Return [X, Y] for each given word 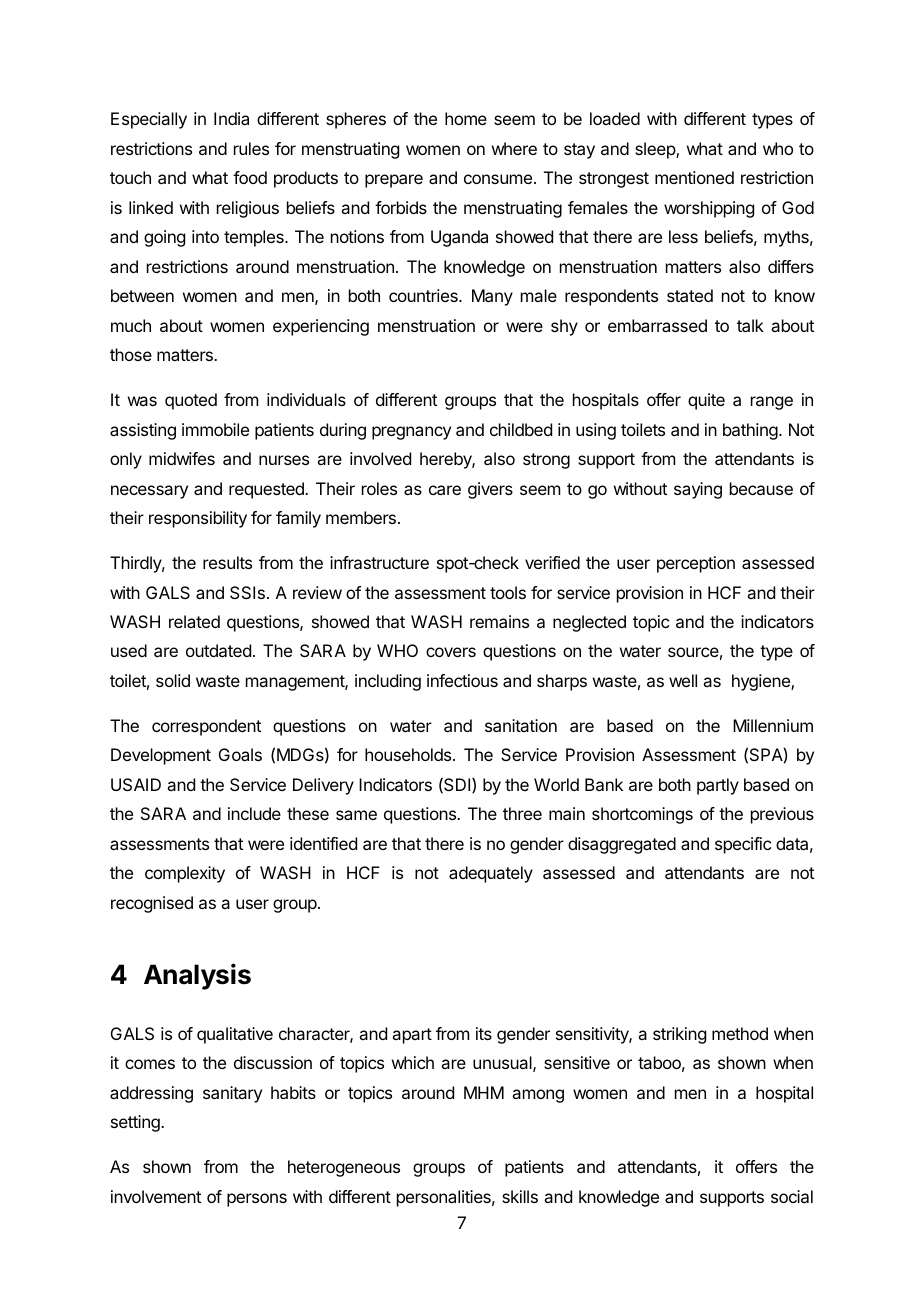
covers [451, 652]
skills [520, 1196]
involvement [156, 1196]
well [683, 680]
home [466, 118]
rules [251, 148]
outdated [218, 650]
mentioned [694, 177]
